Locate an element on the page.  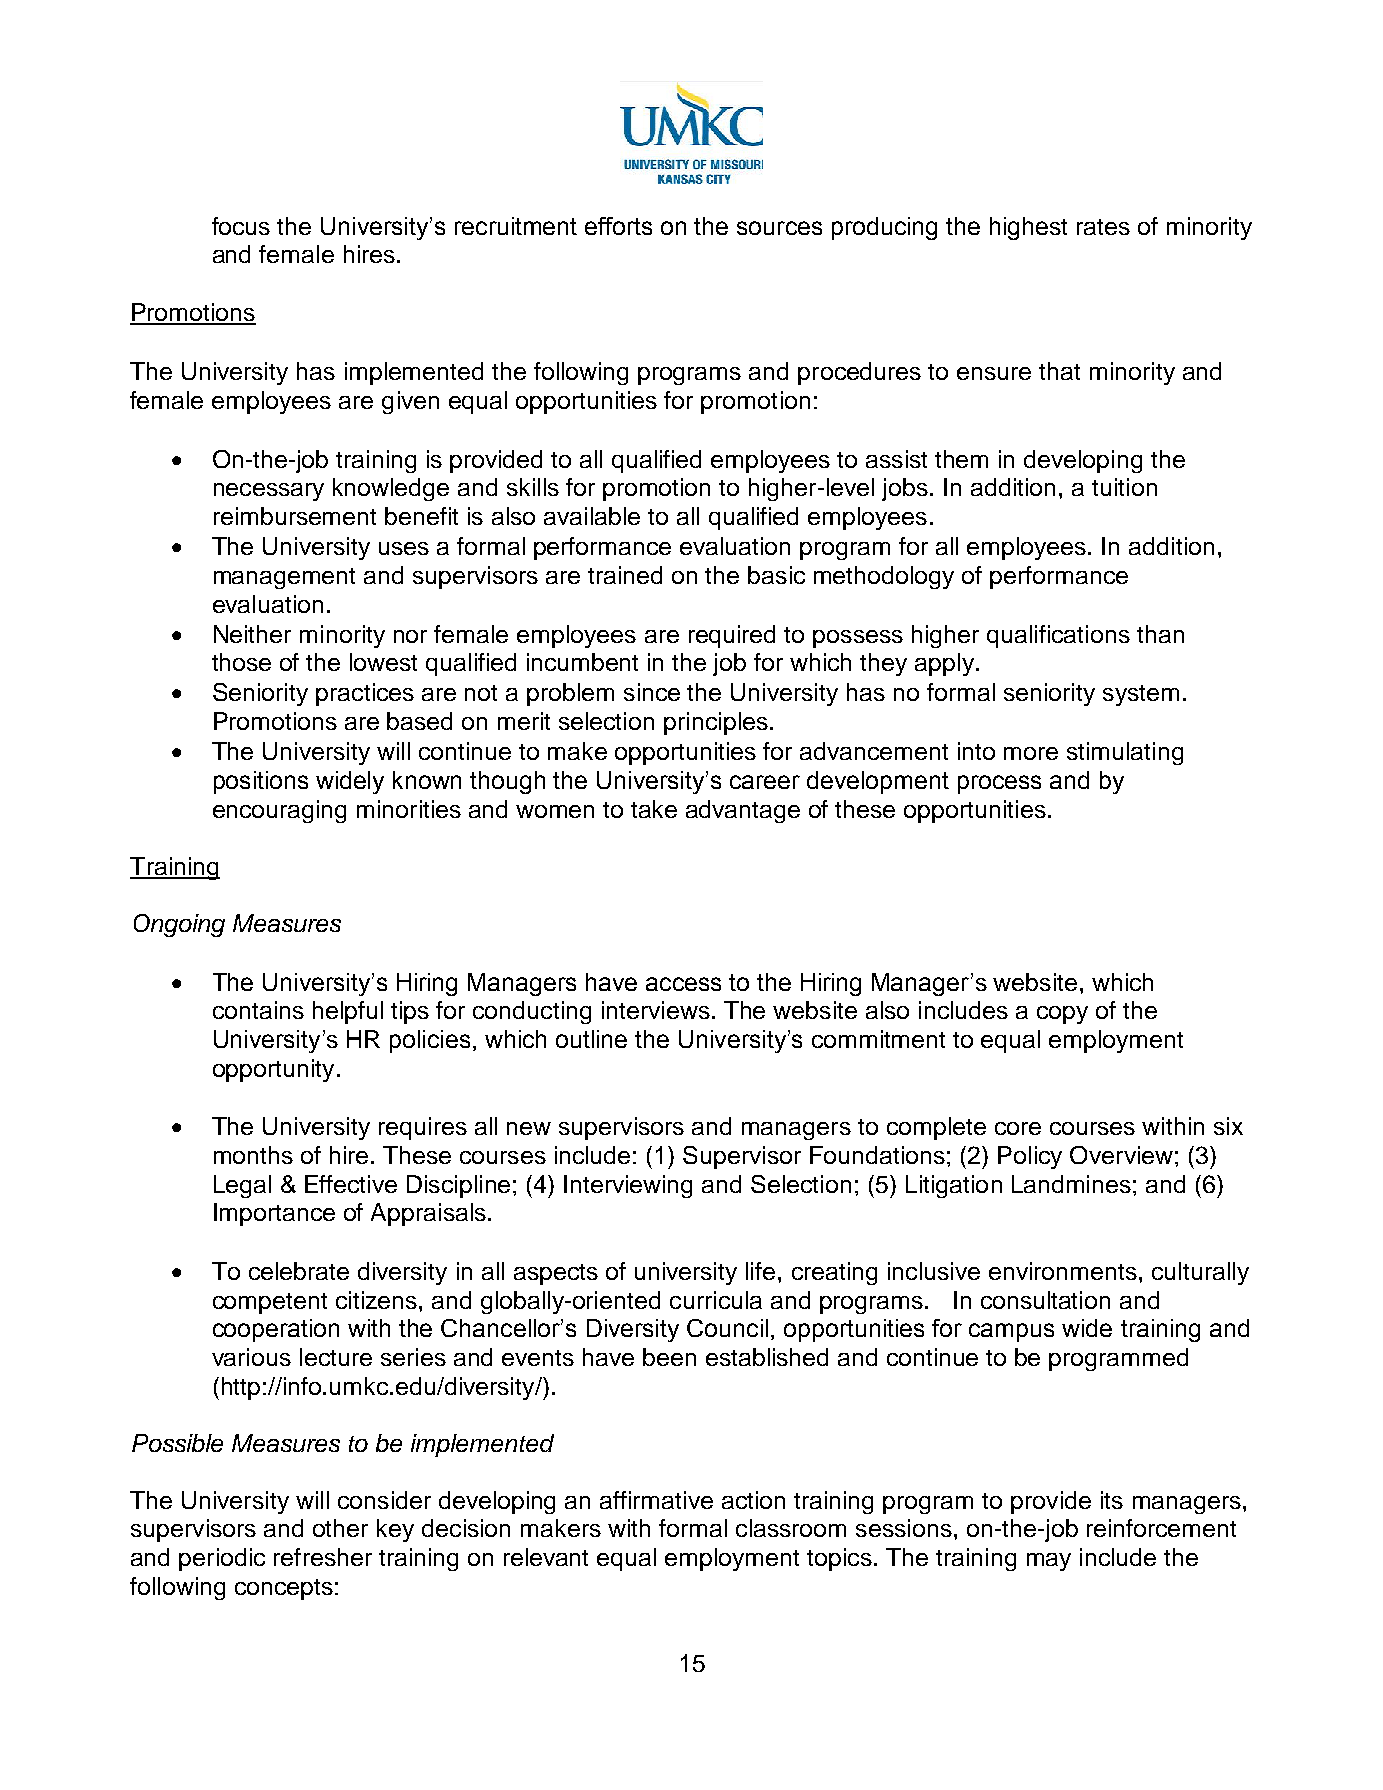
affirmative is located at coordinates (656, 1500).
